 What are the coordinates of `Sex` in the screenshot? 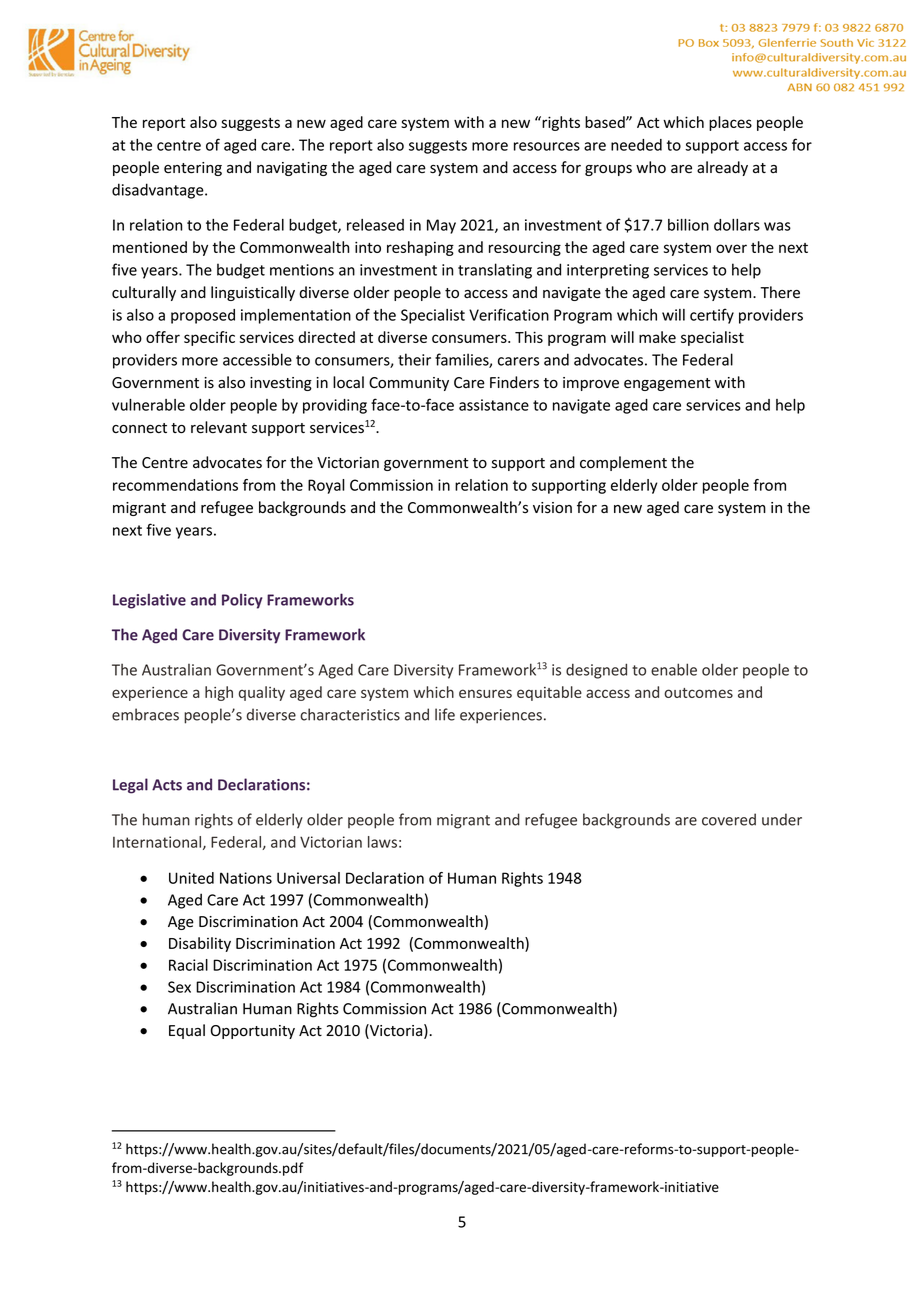 It's located at (179, 987).
